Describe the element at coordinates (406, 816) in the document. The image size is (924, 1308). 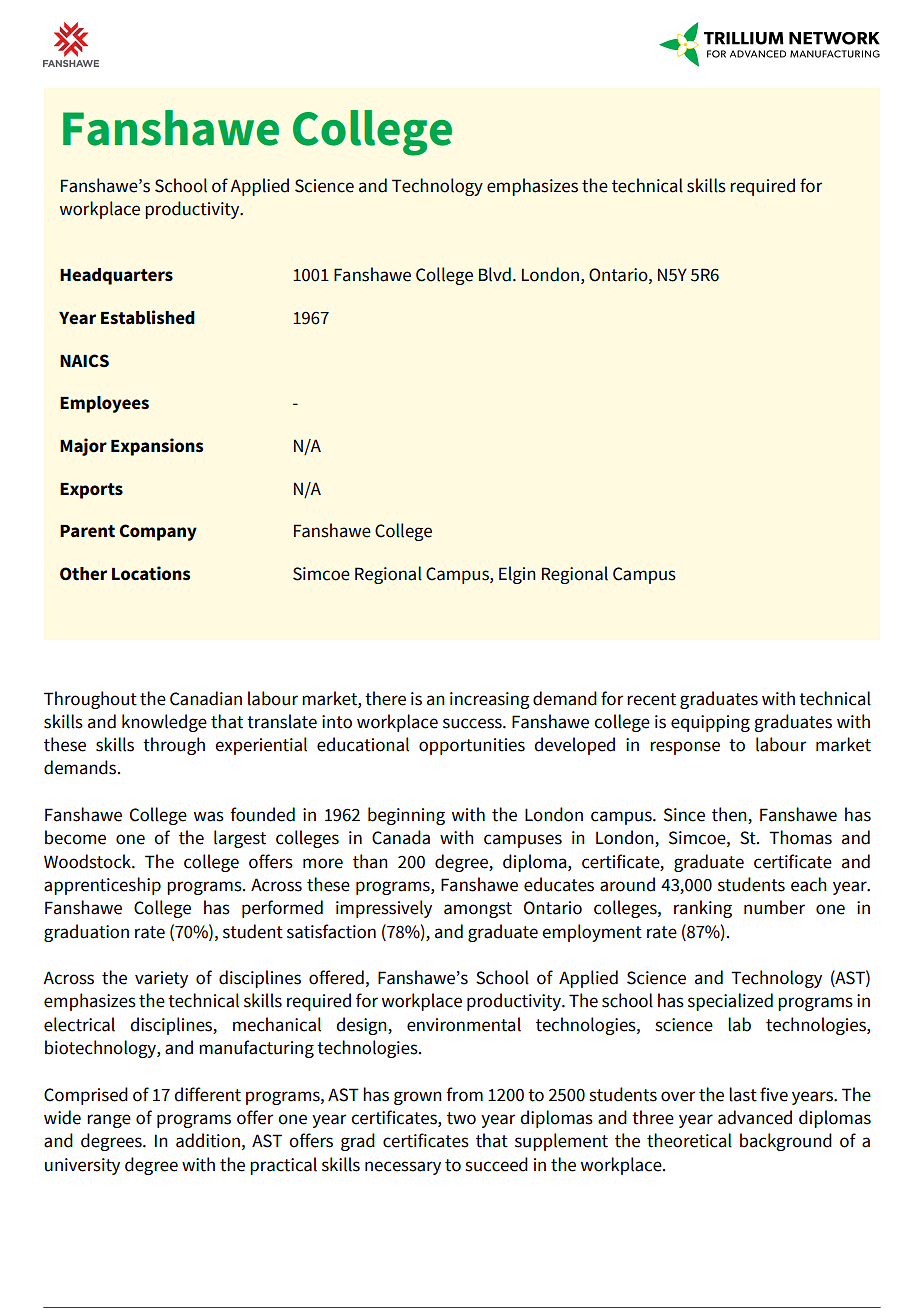
I see `beginning` at that location.
